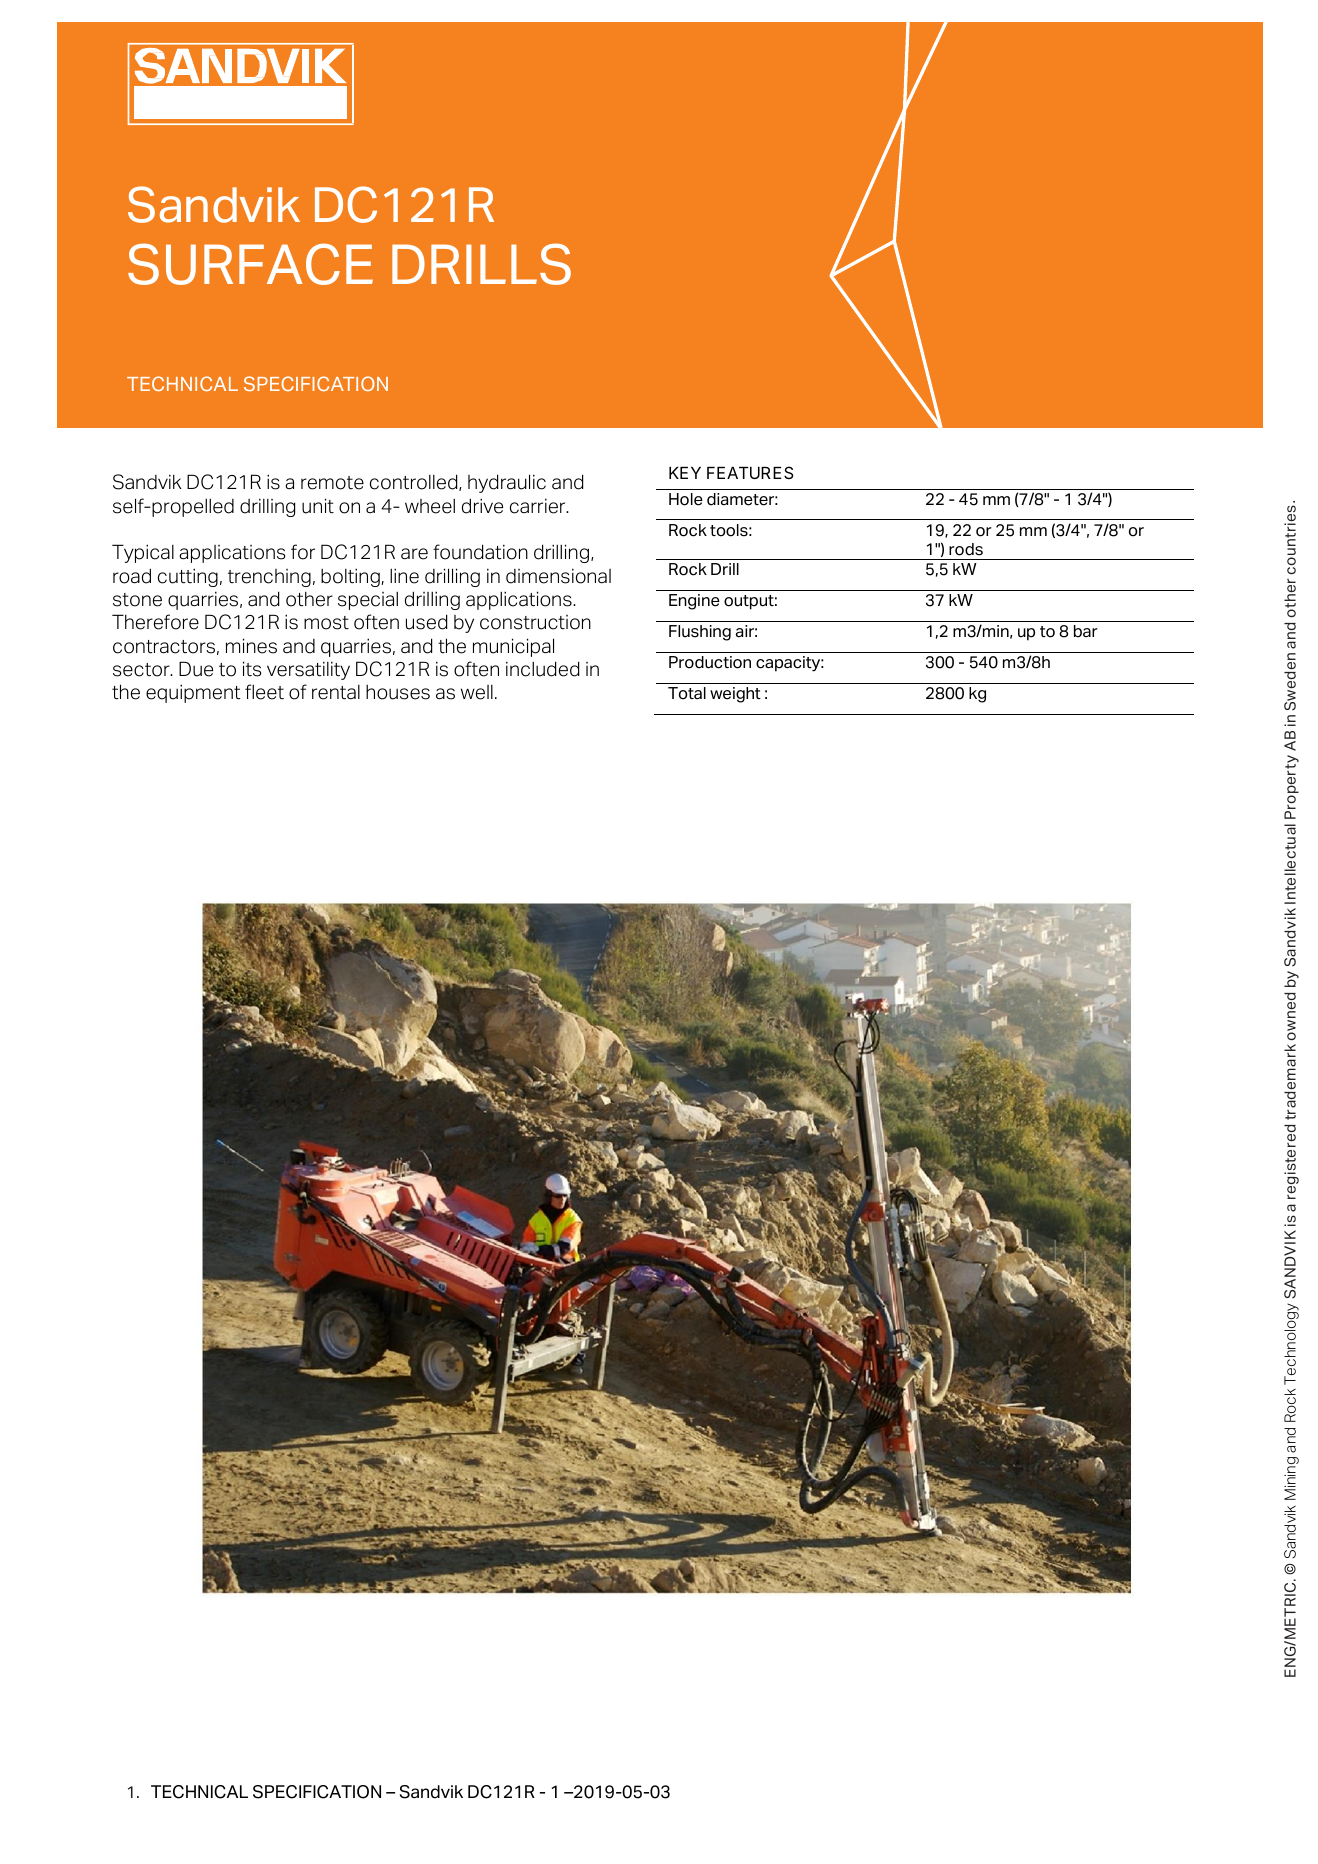  I want to click on carrier, so click(539, 506).
